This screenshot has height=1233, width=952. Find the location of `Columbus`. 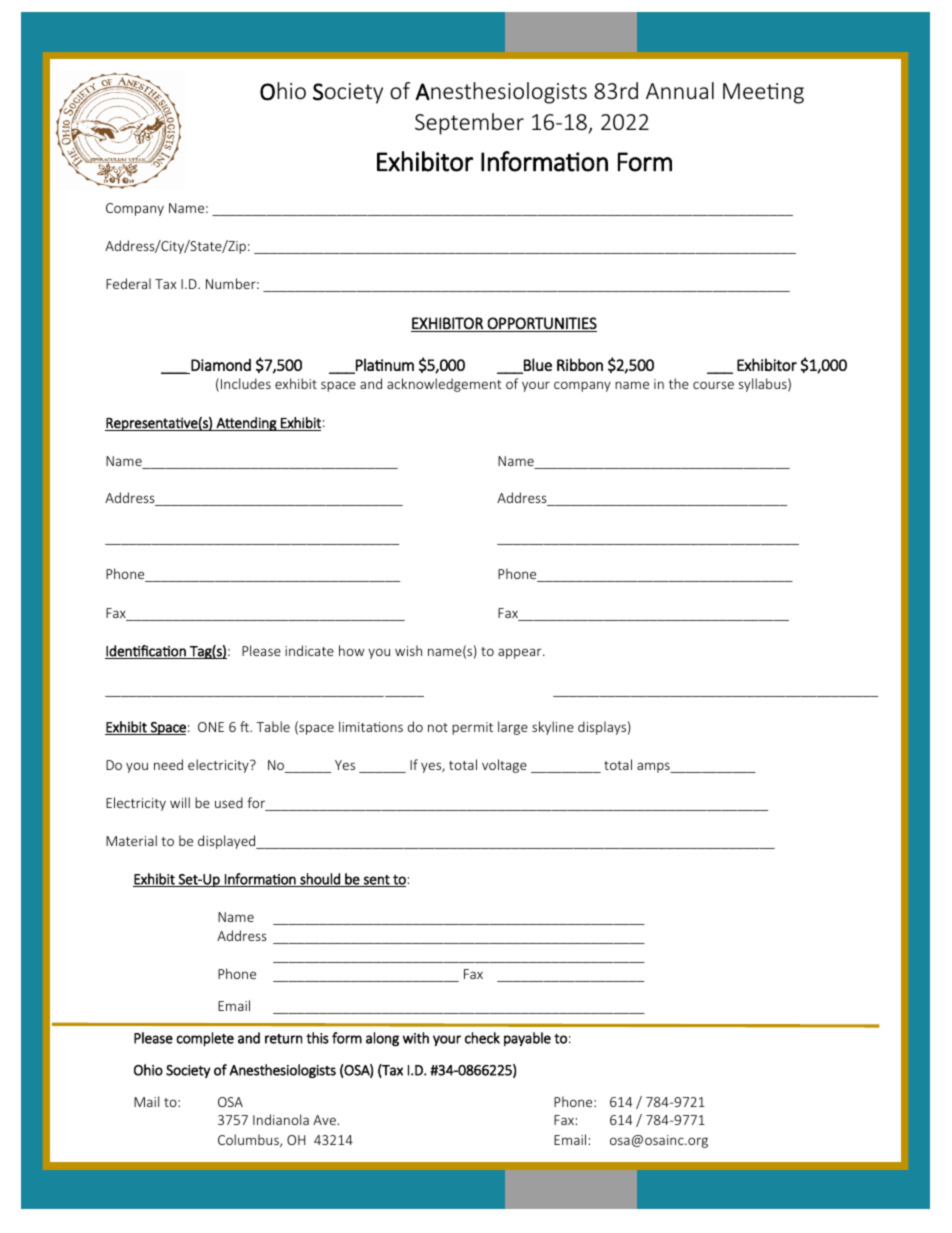

Columbus is located at coordinates (249, 1140).
